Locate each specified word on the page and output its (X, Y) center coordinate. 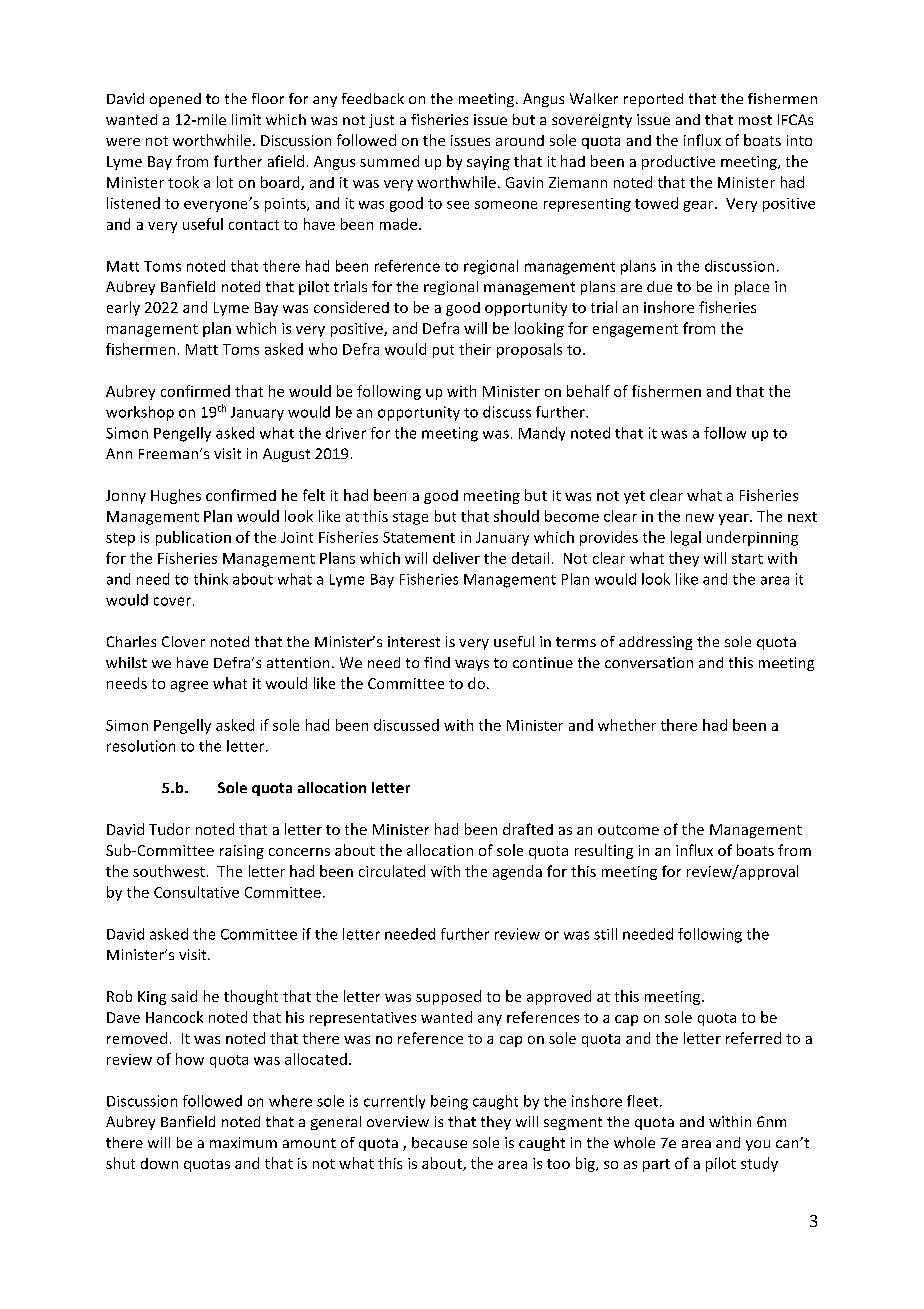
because (439, 1142)
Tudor (169, 829)
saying (488, 163)
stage (410, 518)
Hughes (176, 496)
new (700, 518)
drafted (528, 829)
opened (175, 100)
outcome (628, 830)
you (758, 1145)
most (755, 120)
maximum (243, 1142)
